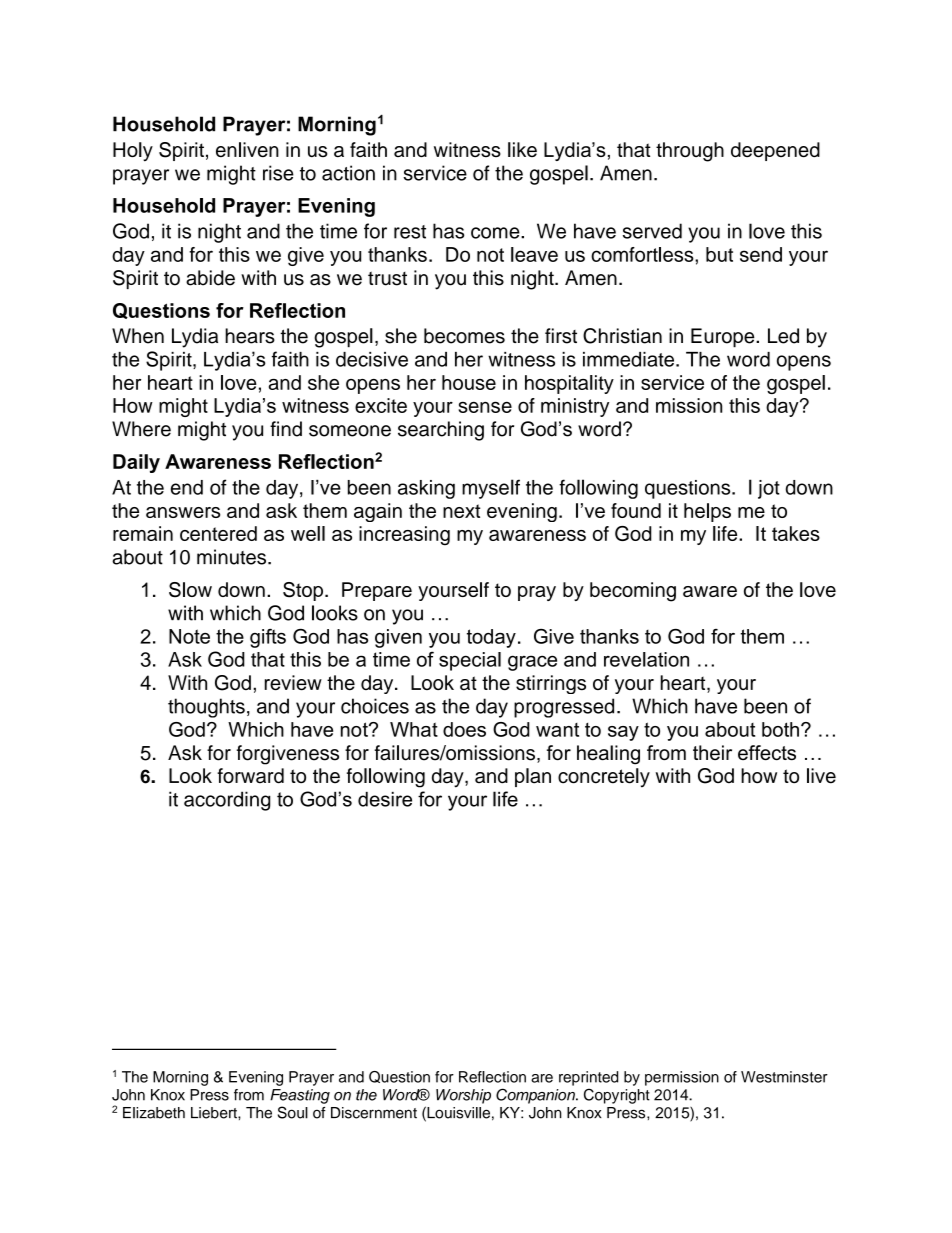  Describe the element at coordinates (227, 801) in the screenshot. I see `according` at that location.
